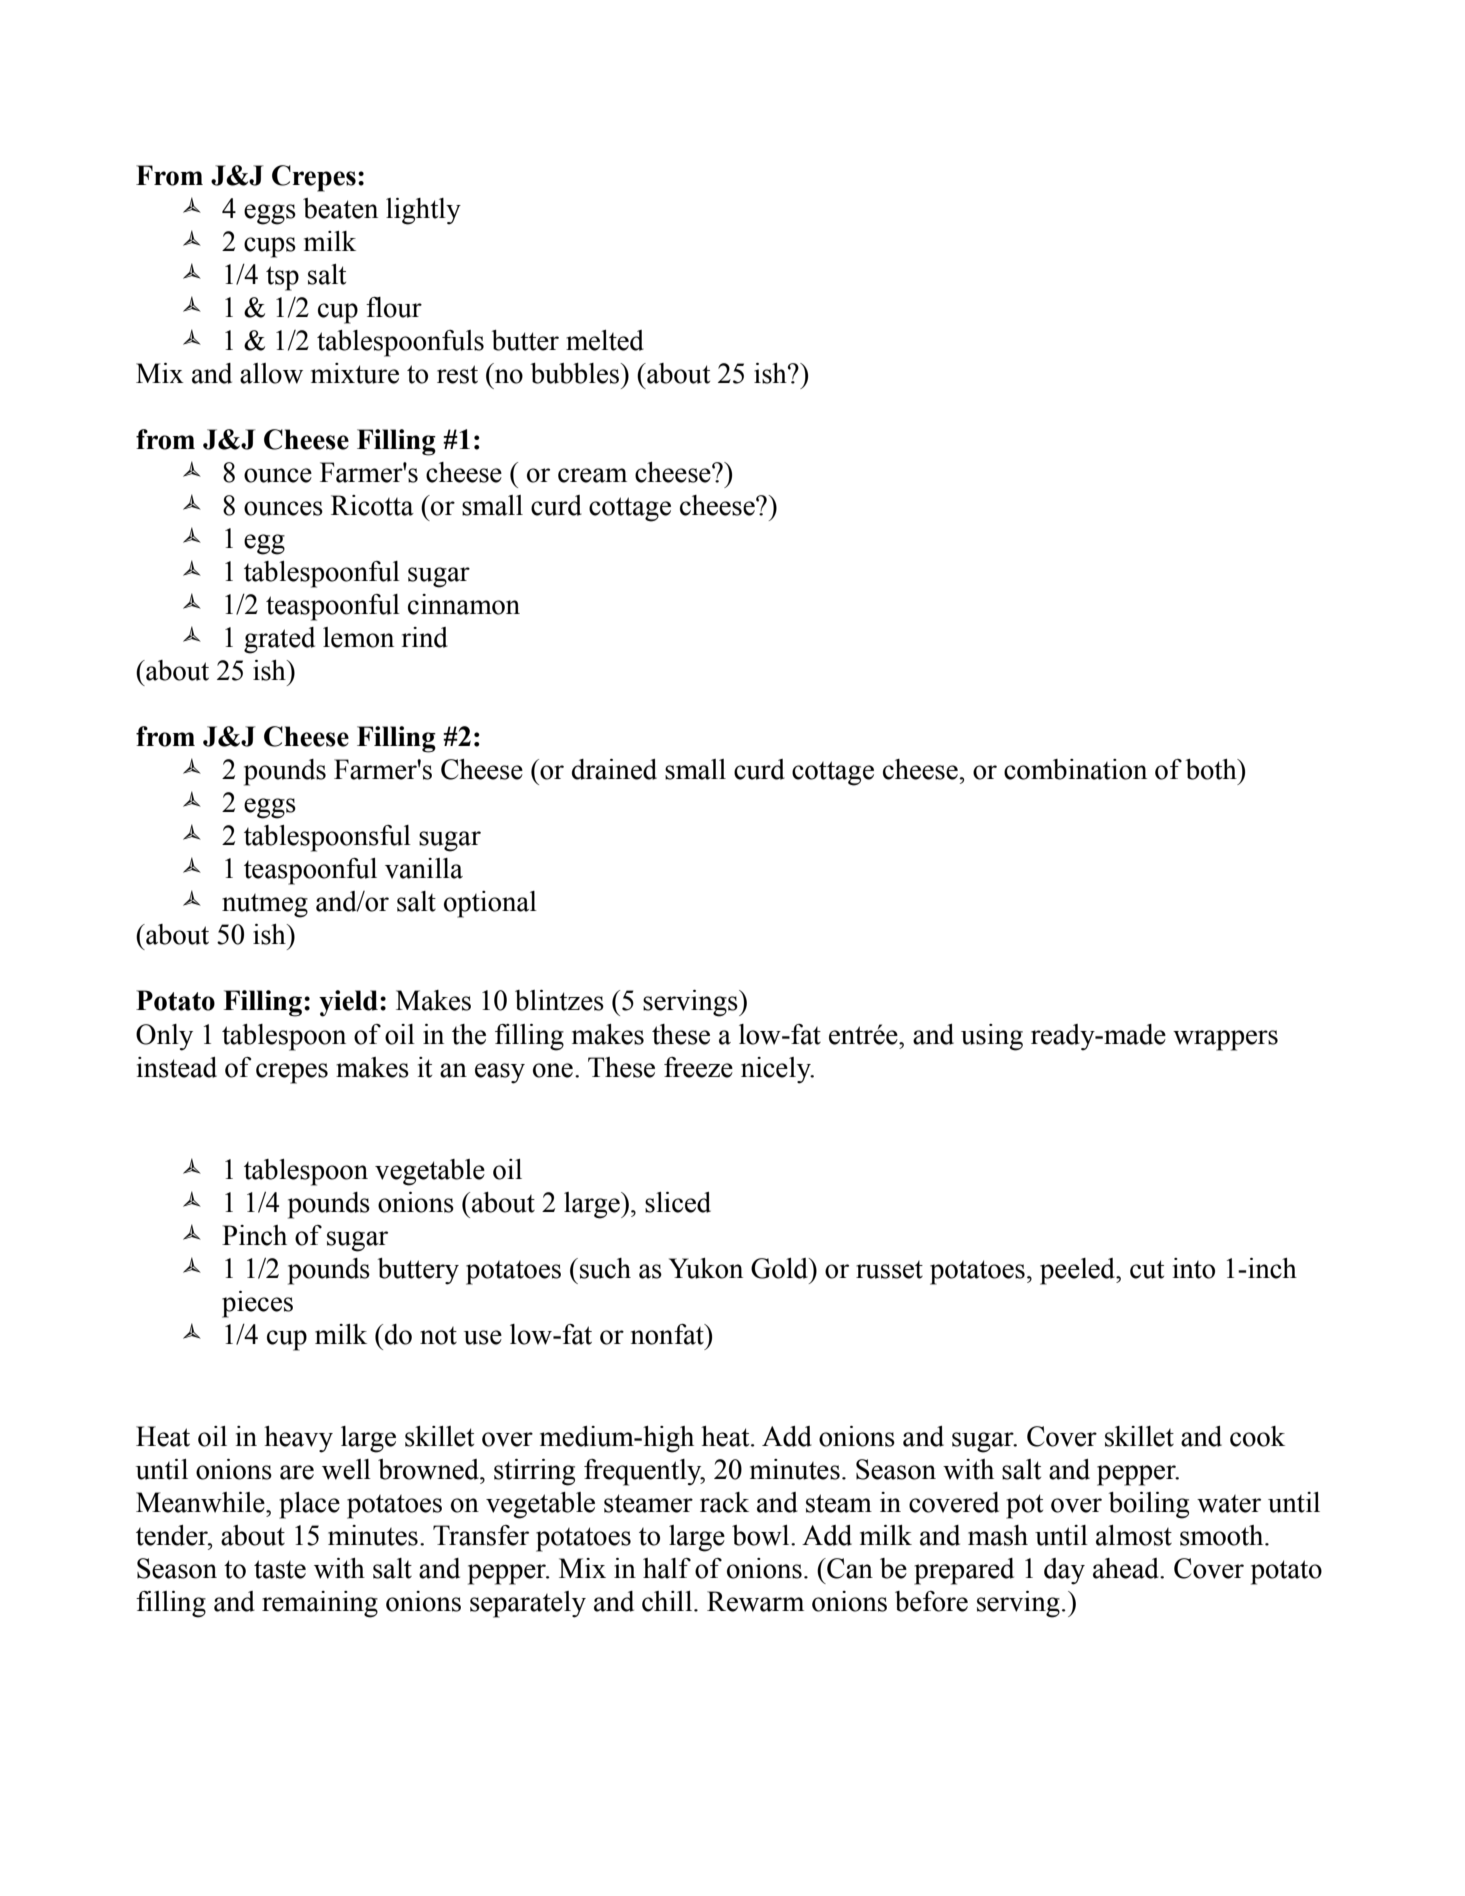 Image resolution: width=1465 pixels, height=1896 pixels. Describe the element at coordinates (280, 1569) in the page. I see `taste` at that location.
